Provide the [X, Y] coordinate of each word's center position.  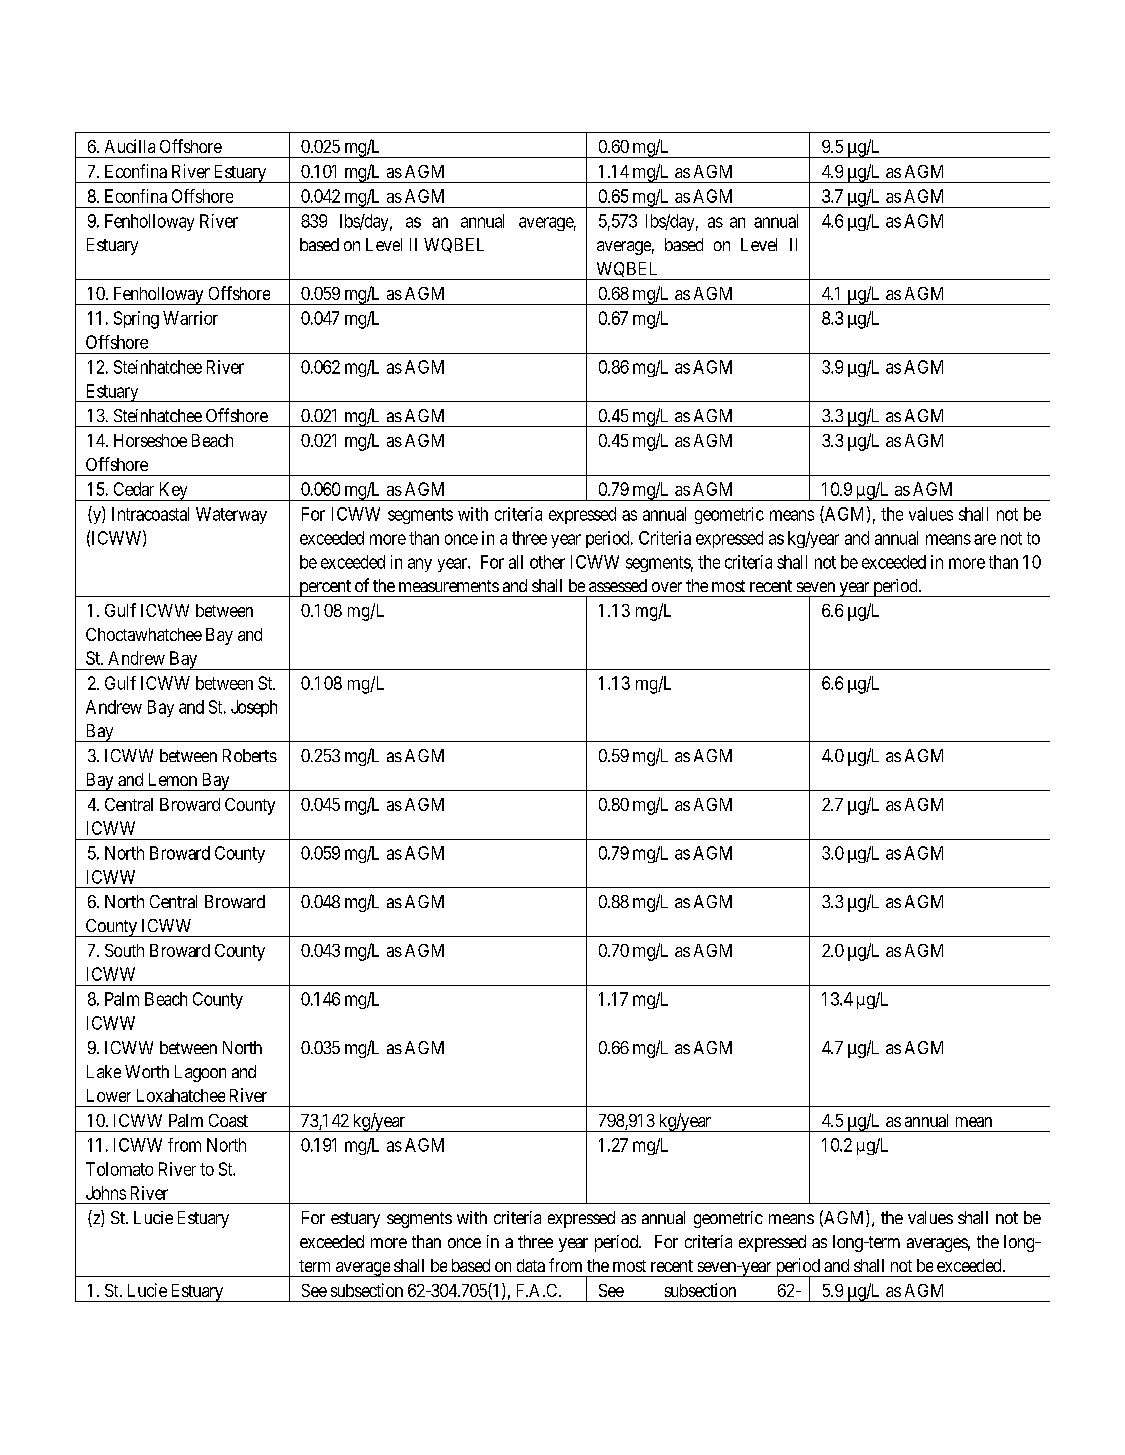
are [985, 539]
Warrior [190, 318]
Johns [106, 1193]
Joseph [254, 708]
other [547, 562]
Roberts [250, 755]
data [531, 1265]
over [667, 587]
